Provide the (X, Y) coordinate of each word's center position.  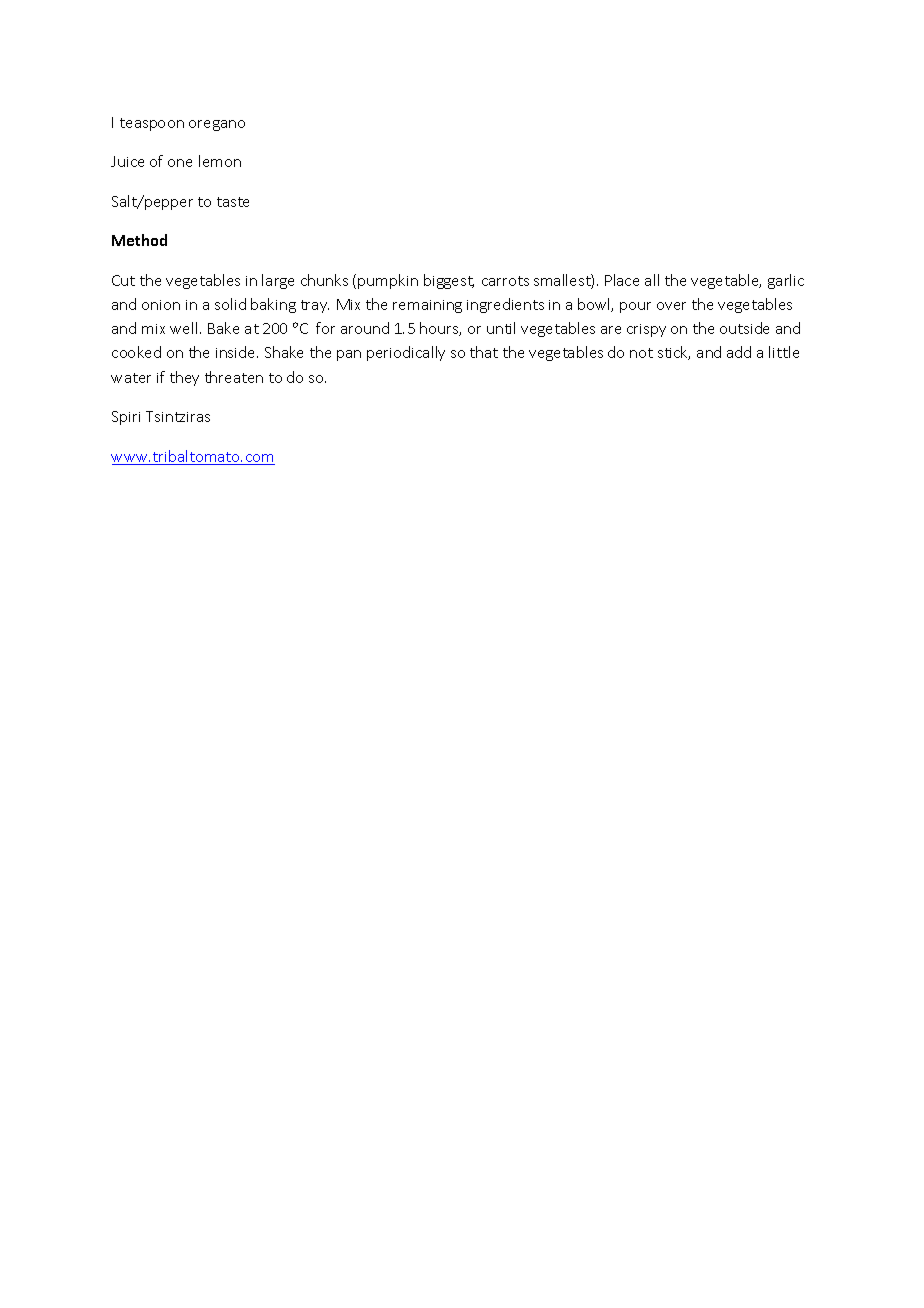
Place (622, 280)
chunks (324, 280)
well (185, 328)
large (278, 281)
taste (233, 202)
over (671, 306)
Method (139, 240)
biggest (449, 281)
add (739, 352)
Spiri (126, 418)
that (484, 352)
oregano (217, 125)
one (180, 163)
